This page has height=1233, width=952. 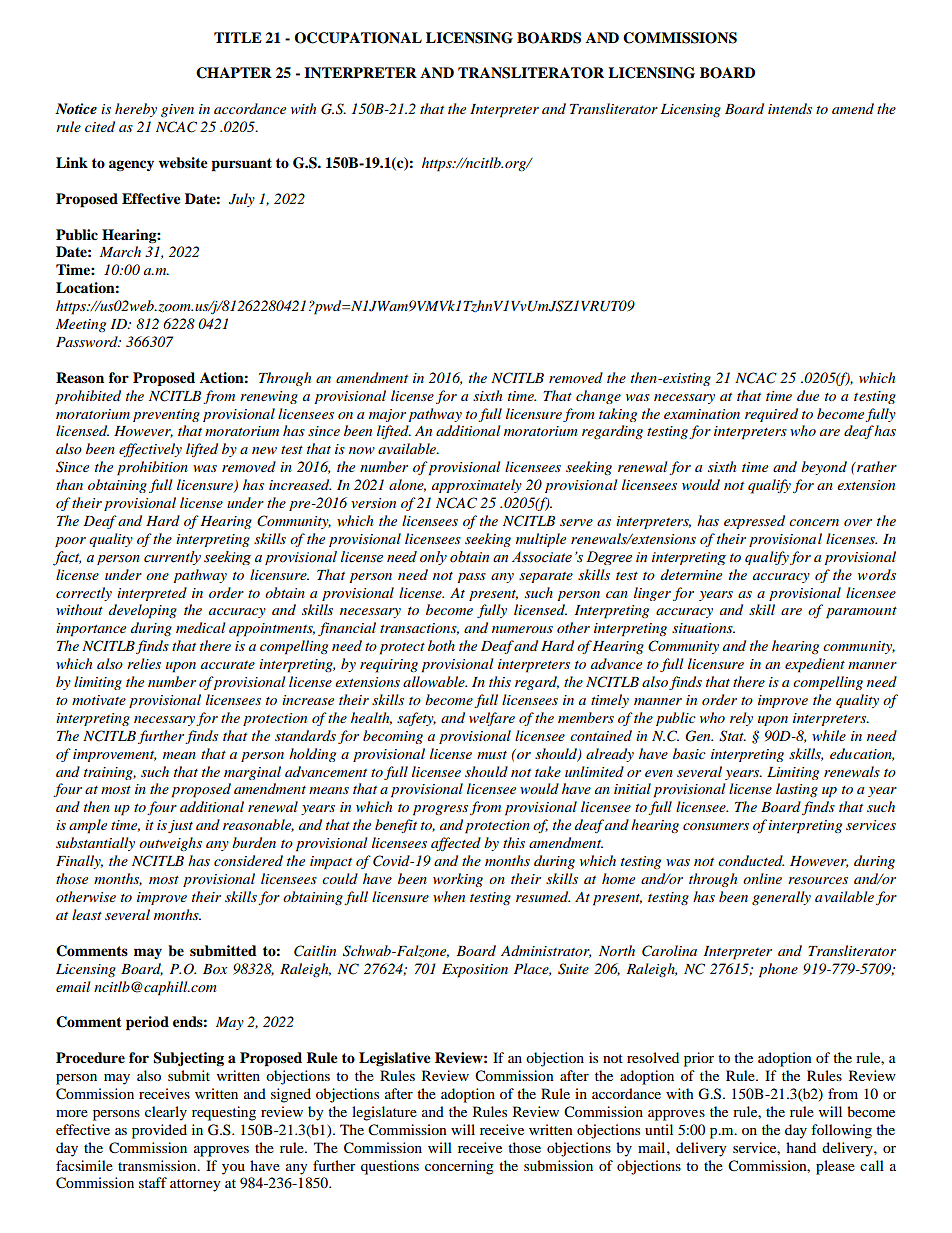 I want to click on approximately, so click(x=477, y=486).
